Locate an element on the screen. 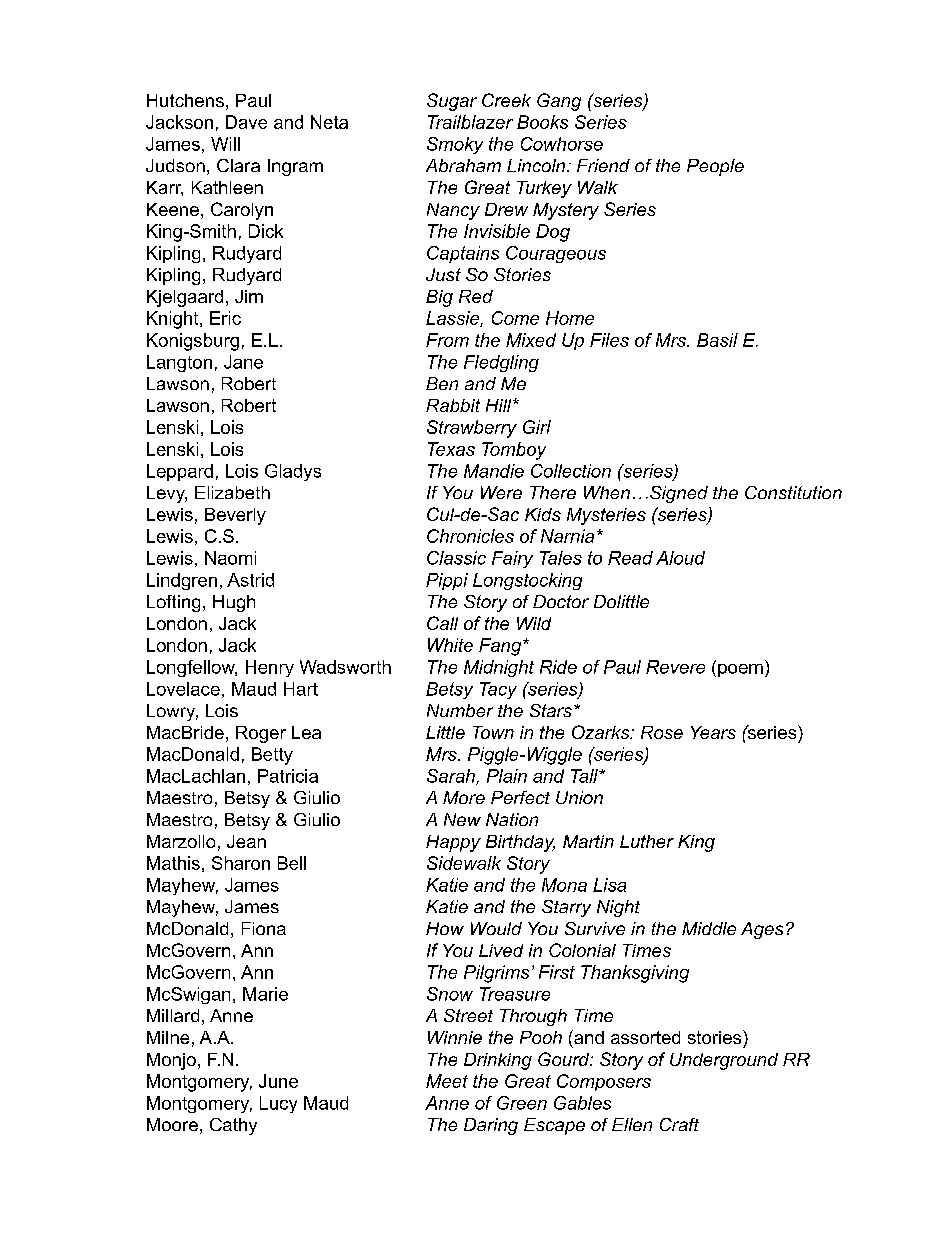 The height and width of the screenshot is (1233, 952). poem is located at coordinates (740, 670).
